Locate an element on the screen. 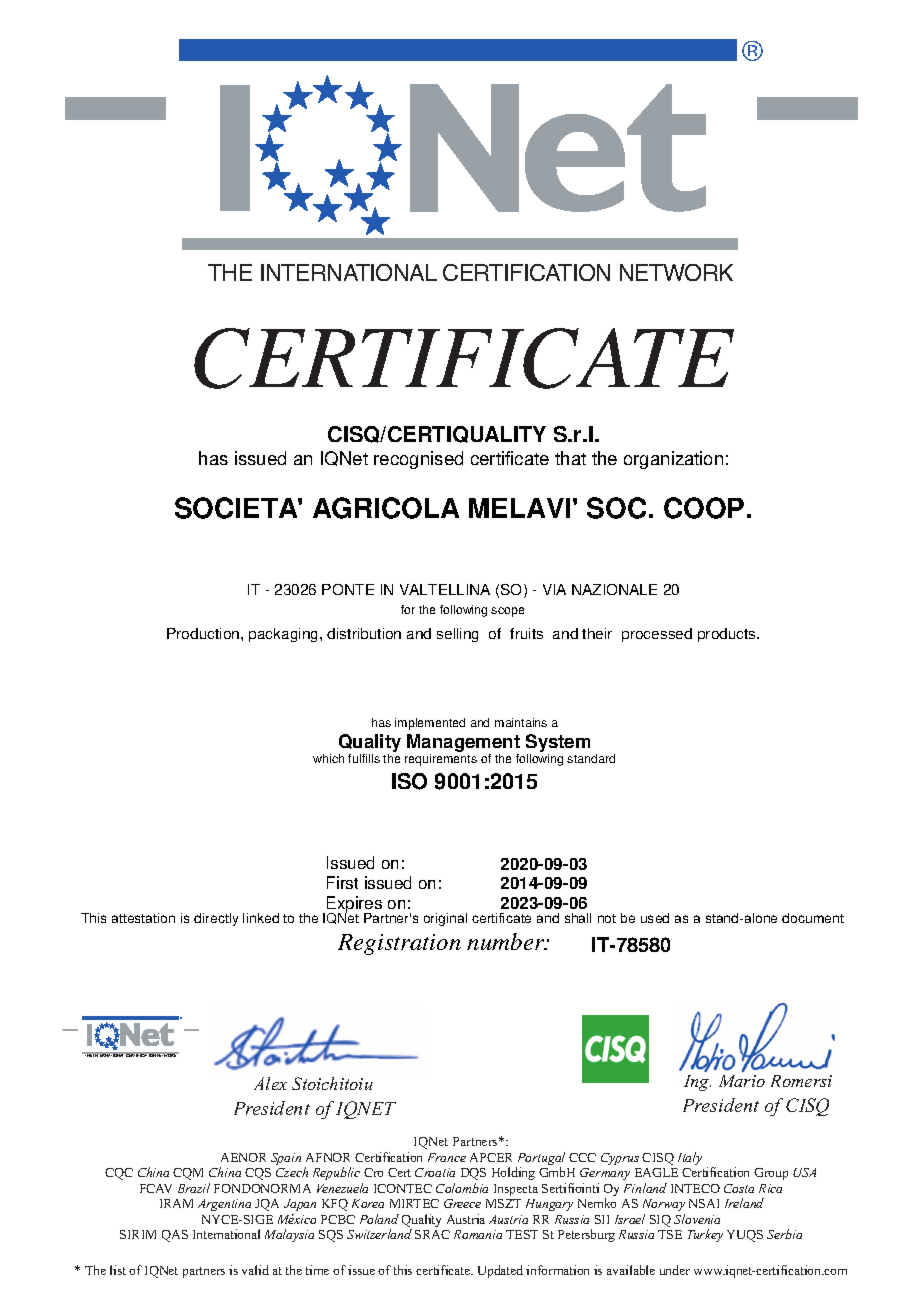 The width and height of the screenshot is (924, 1308). recognised is located at coordinates (418, 460).
